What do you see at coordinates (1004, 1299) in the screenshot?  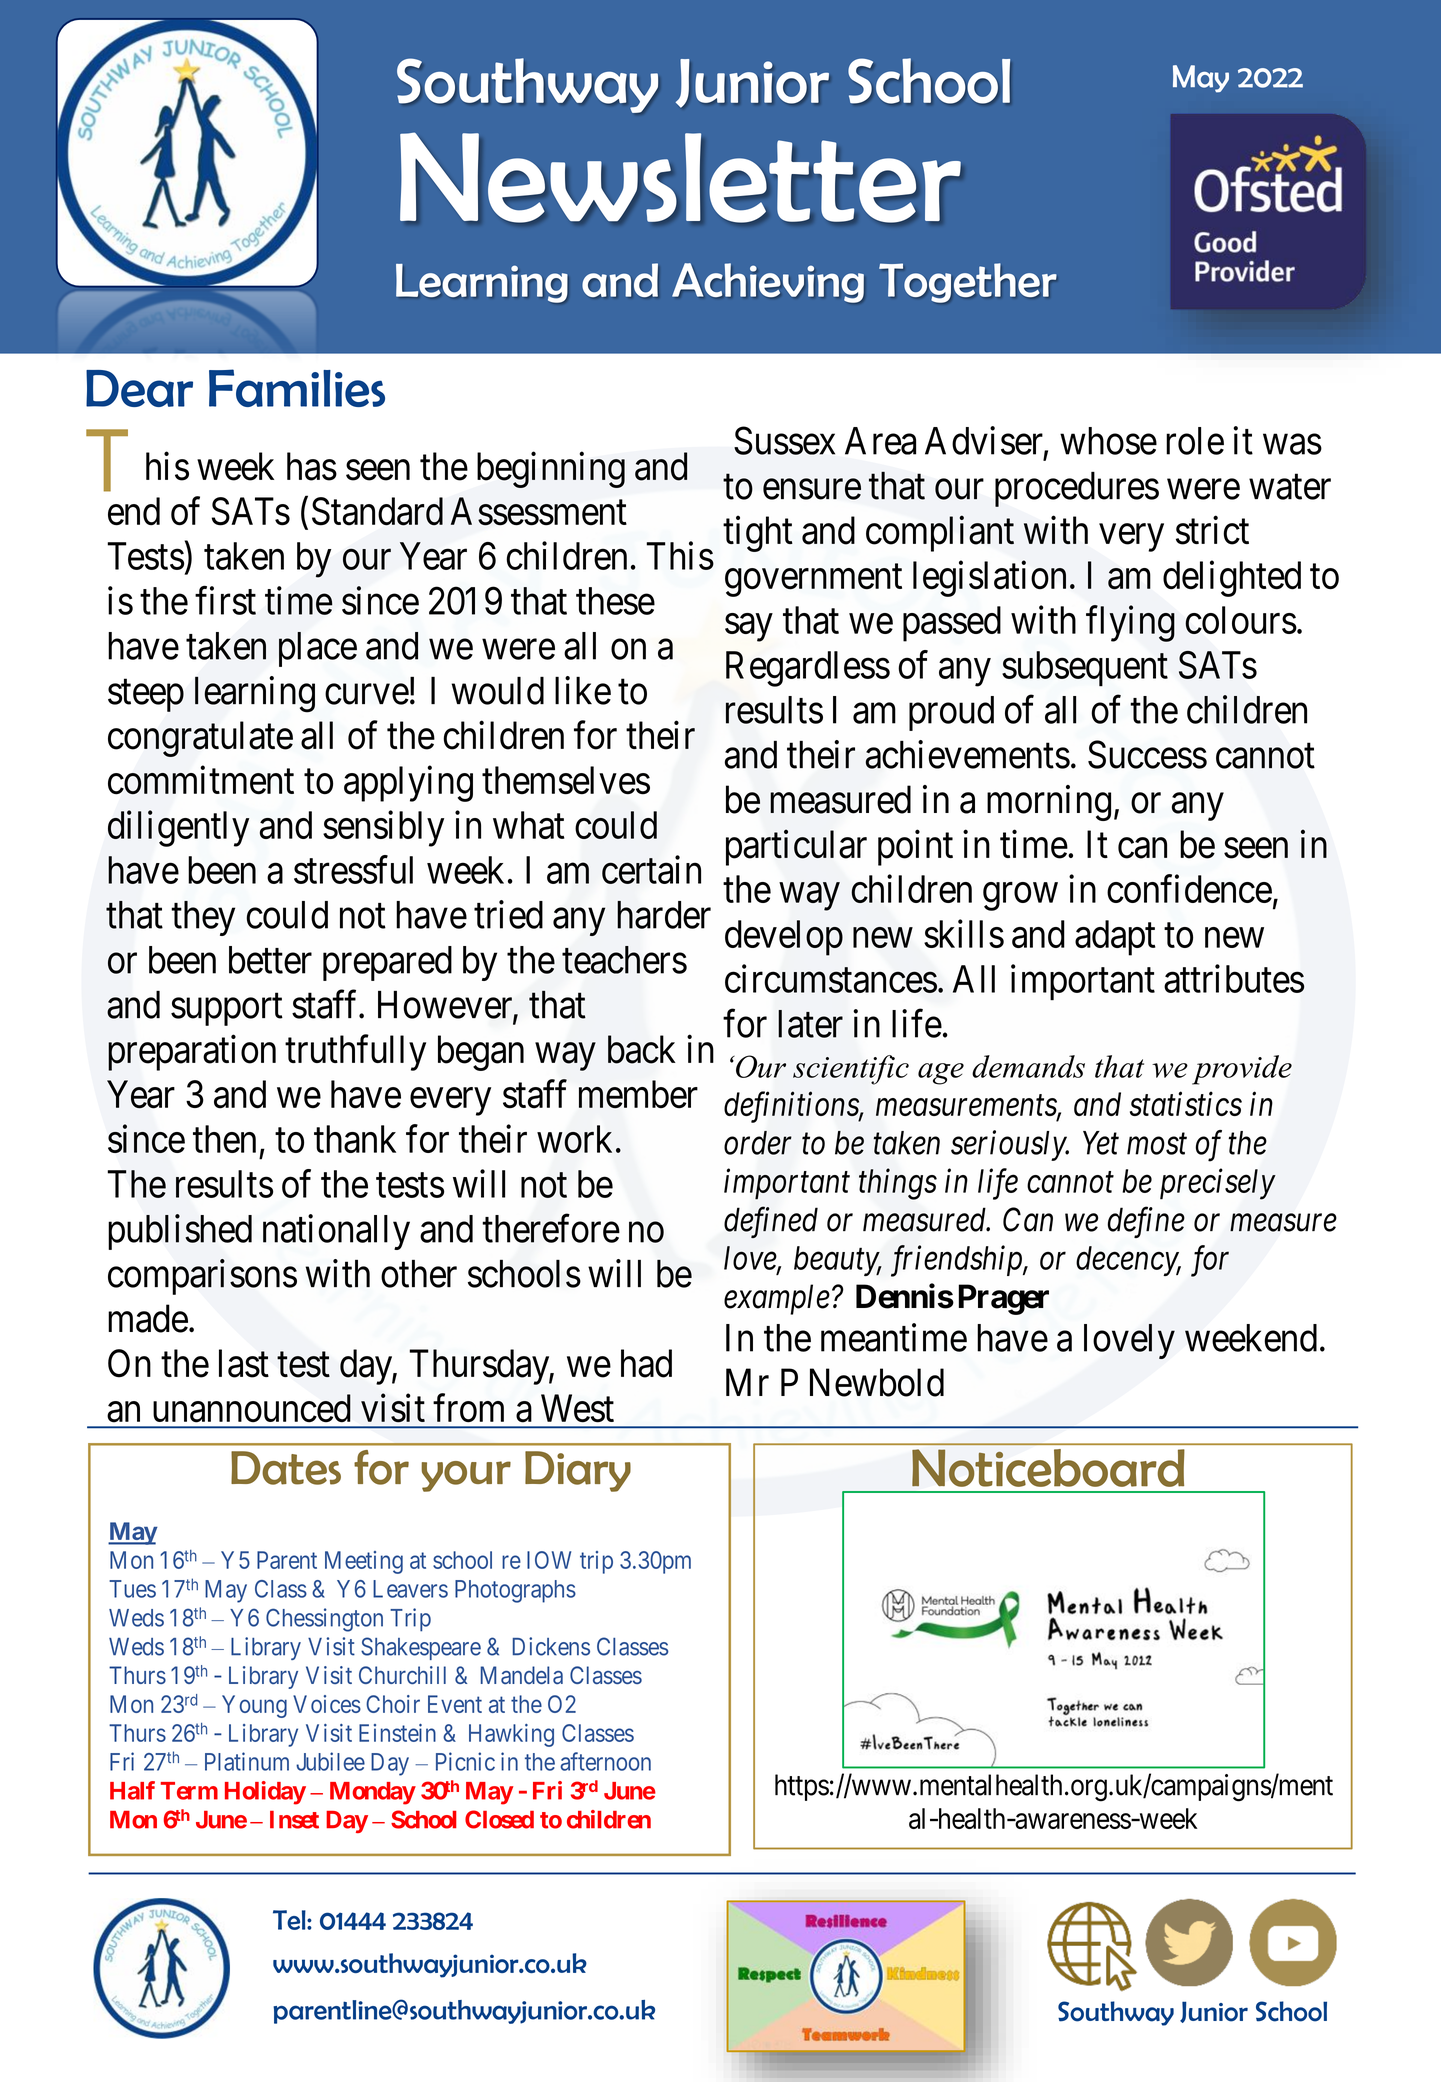 I see `Prager` at bounding box center [1004, 1299].
